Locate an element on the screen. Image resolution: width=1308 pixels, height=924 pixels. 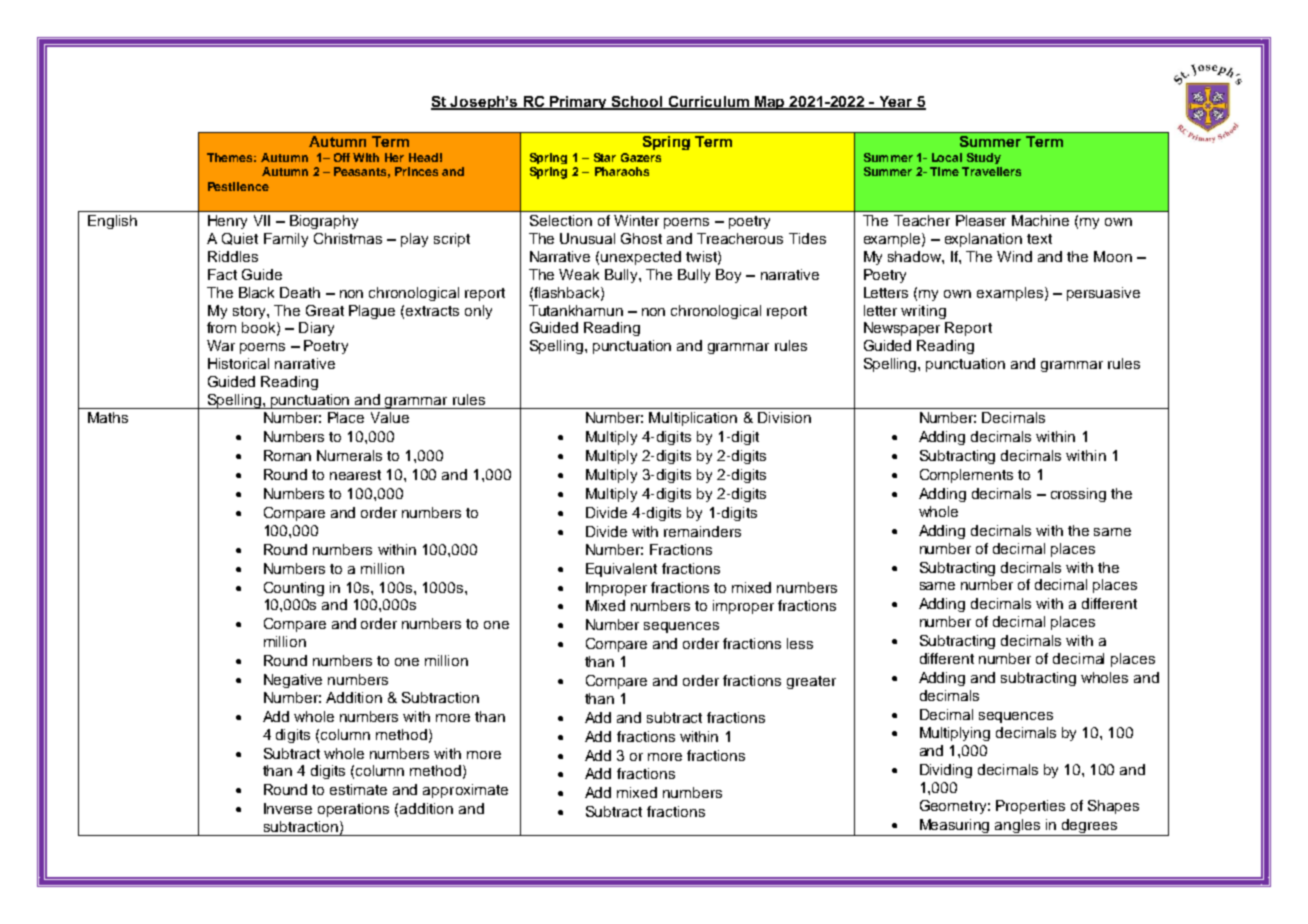
Inverse is located at coordinates (288, 808).
